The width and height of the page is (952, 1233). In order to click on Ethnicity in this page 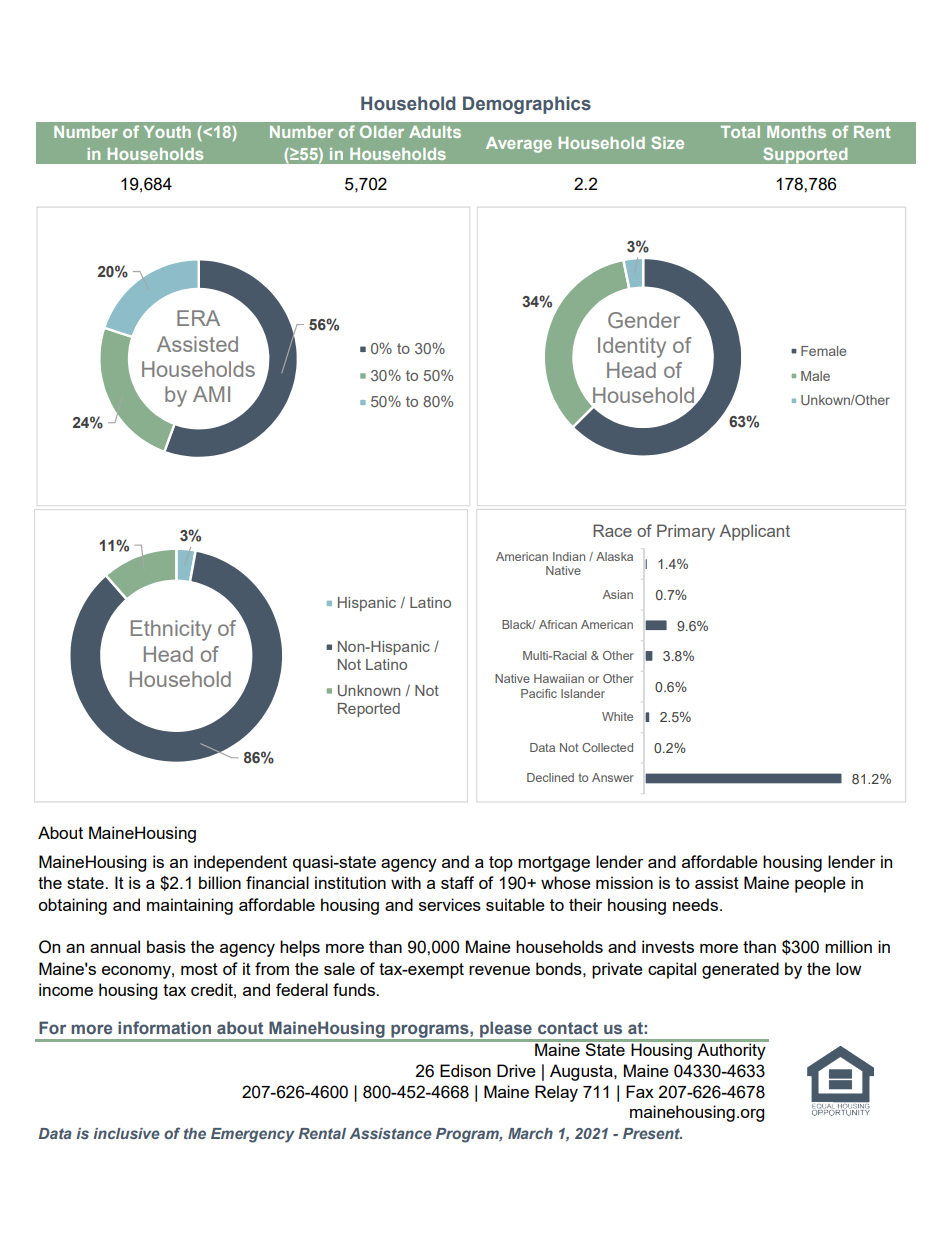, I will do `click(171, 630)`.
